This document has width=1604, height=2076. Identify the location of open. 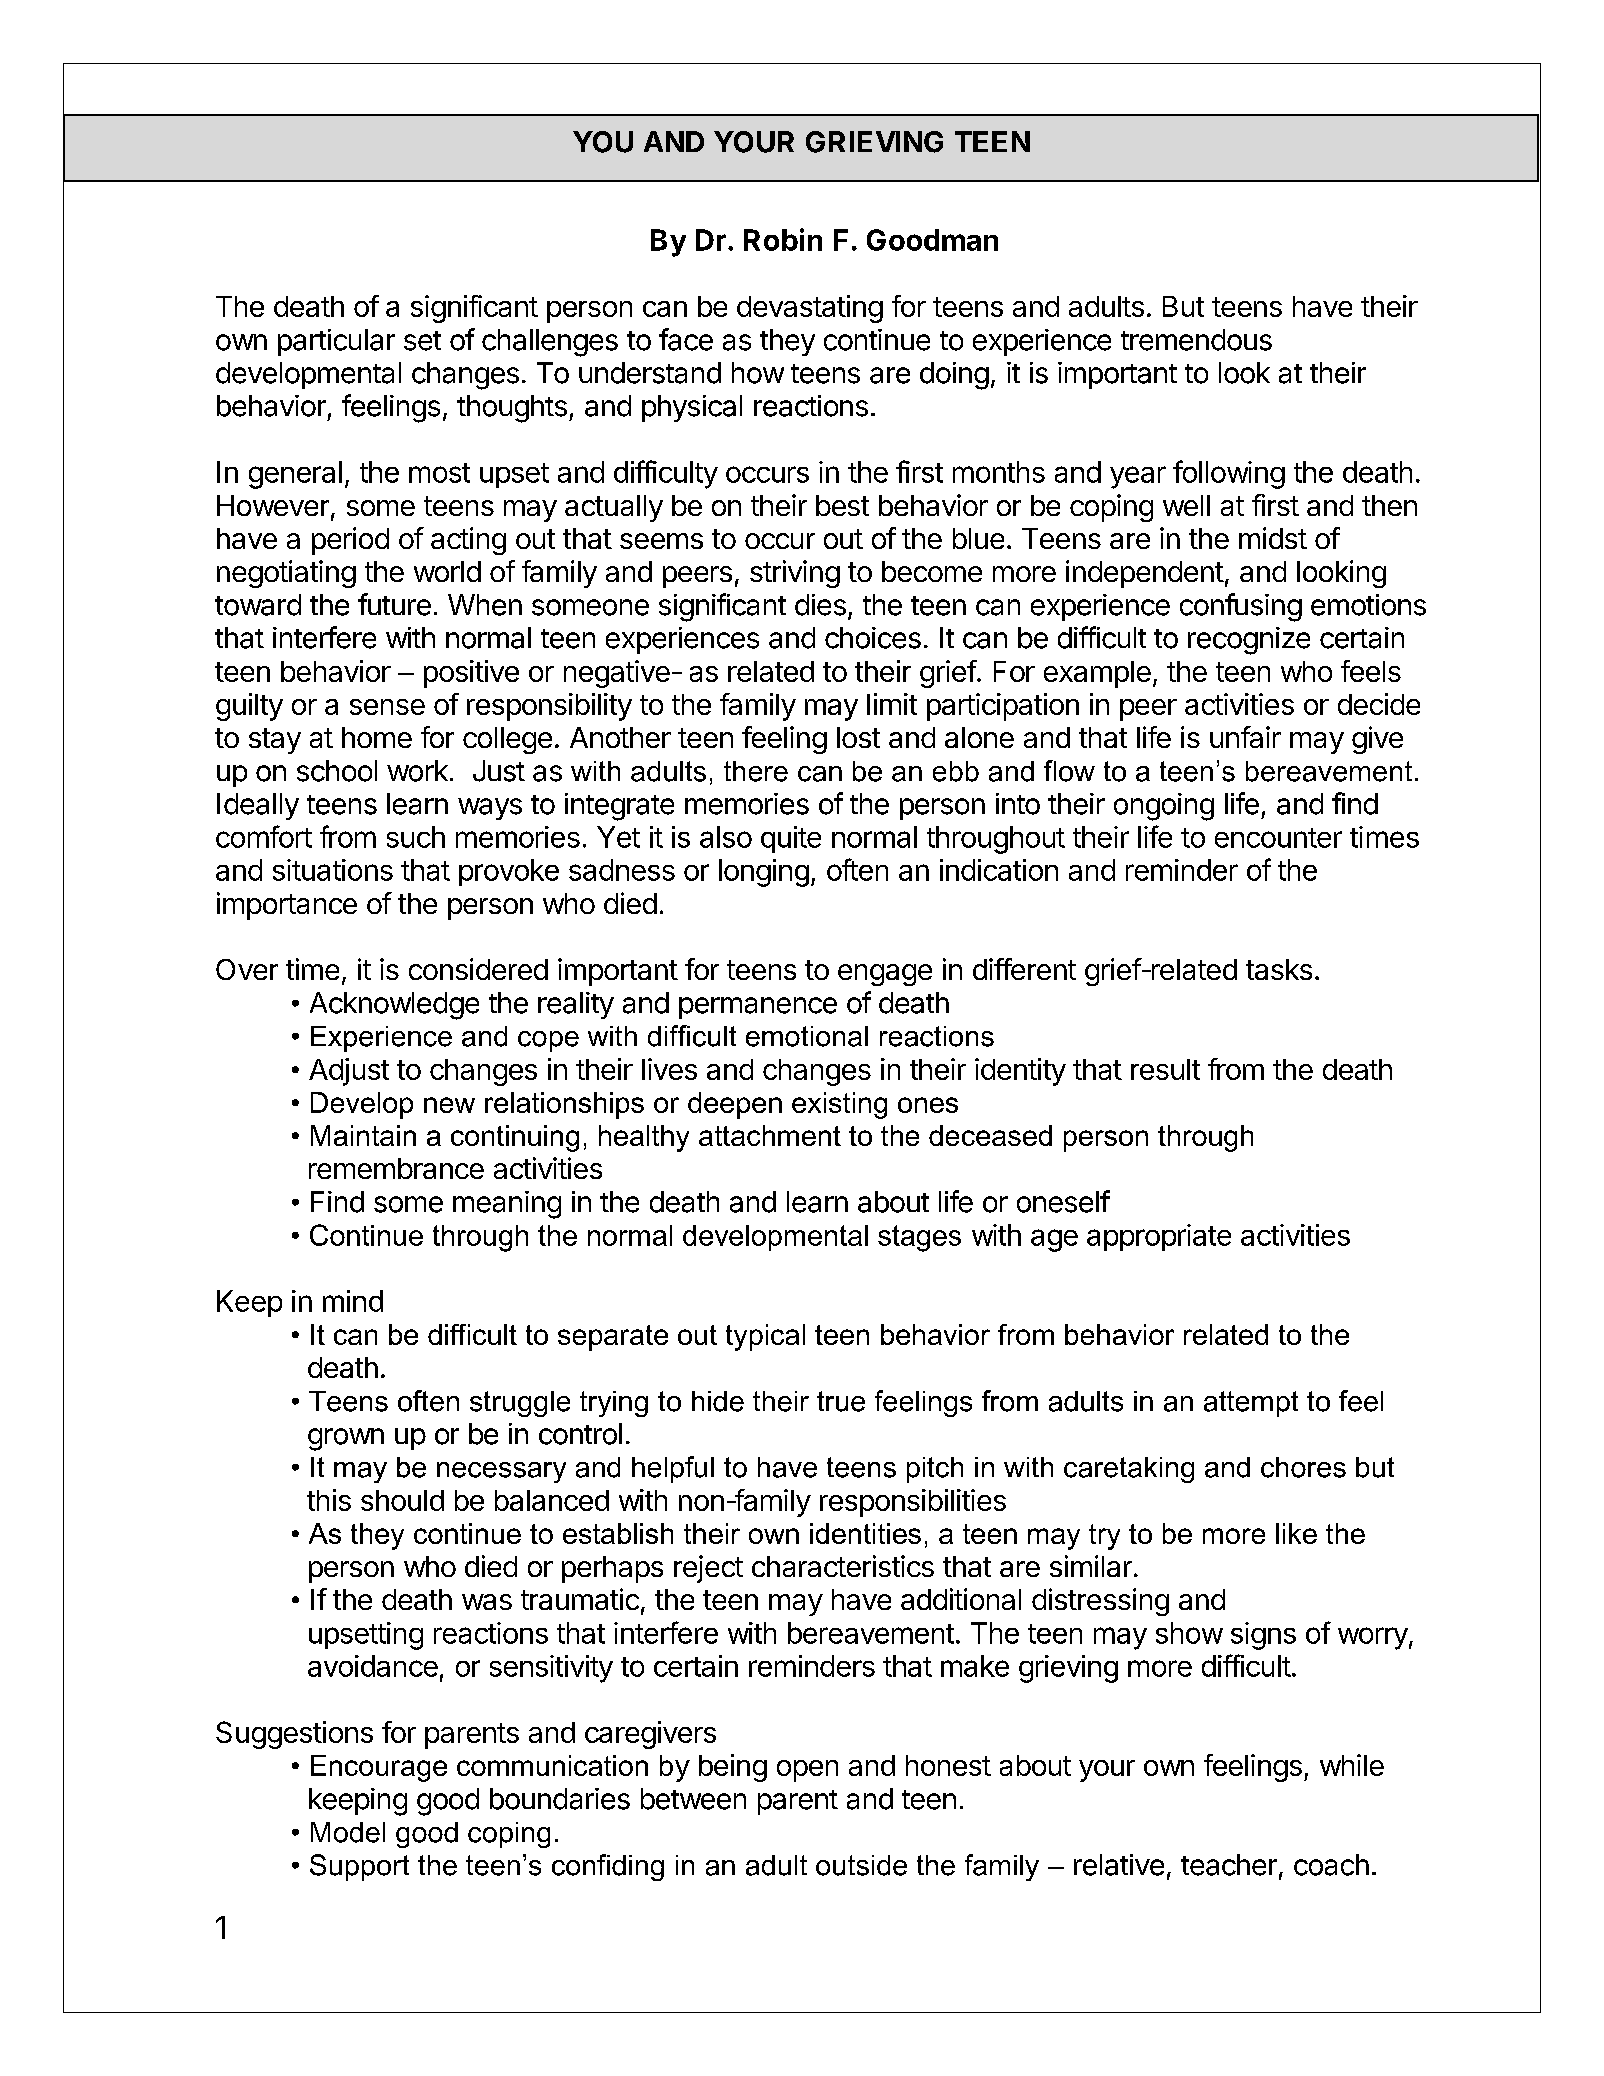
(807, 1771).
